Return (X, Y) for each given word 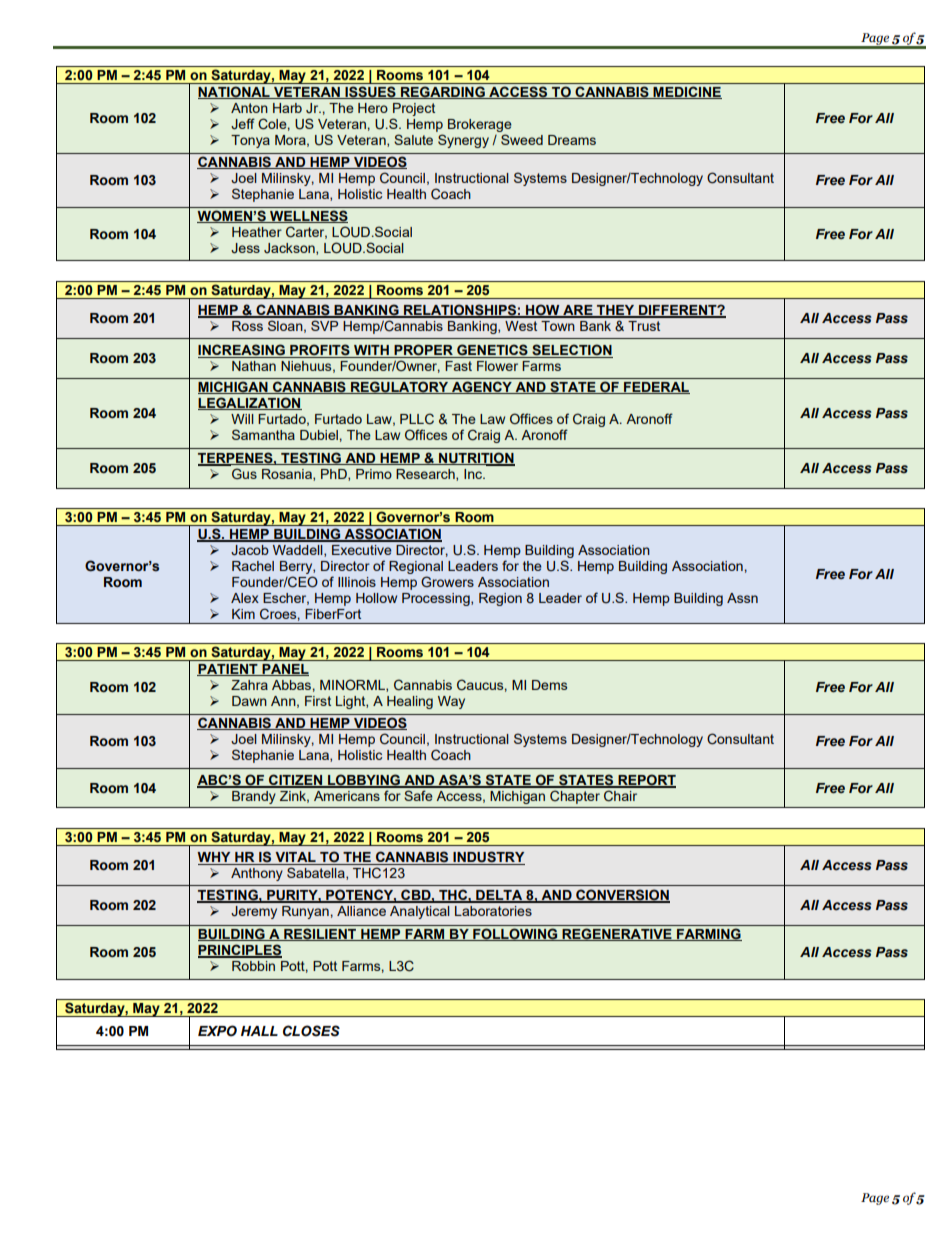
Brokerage (480, 125)
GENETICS (492, 351)
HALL (259, 1031)
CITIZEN (296, 780)
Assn (742, 598)
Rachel (253, 566)
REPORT (646, 780)
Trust (644, 326)
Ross (247, 326)
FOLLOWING (515, 934)
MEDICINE (686, 92)
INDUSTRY (488, 858)
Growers (447, 581)
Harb (287, 108)
